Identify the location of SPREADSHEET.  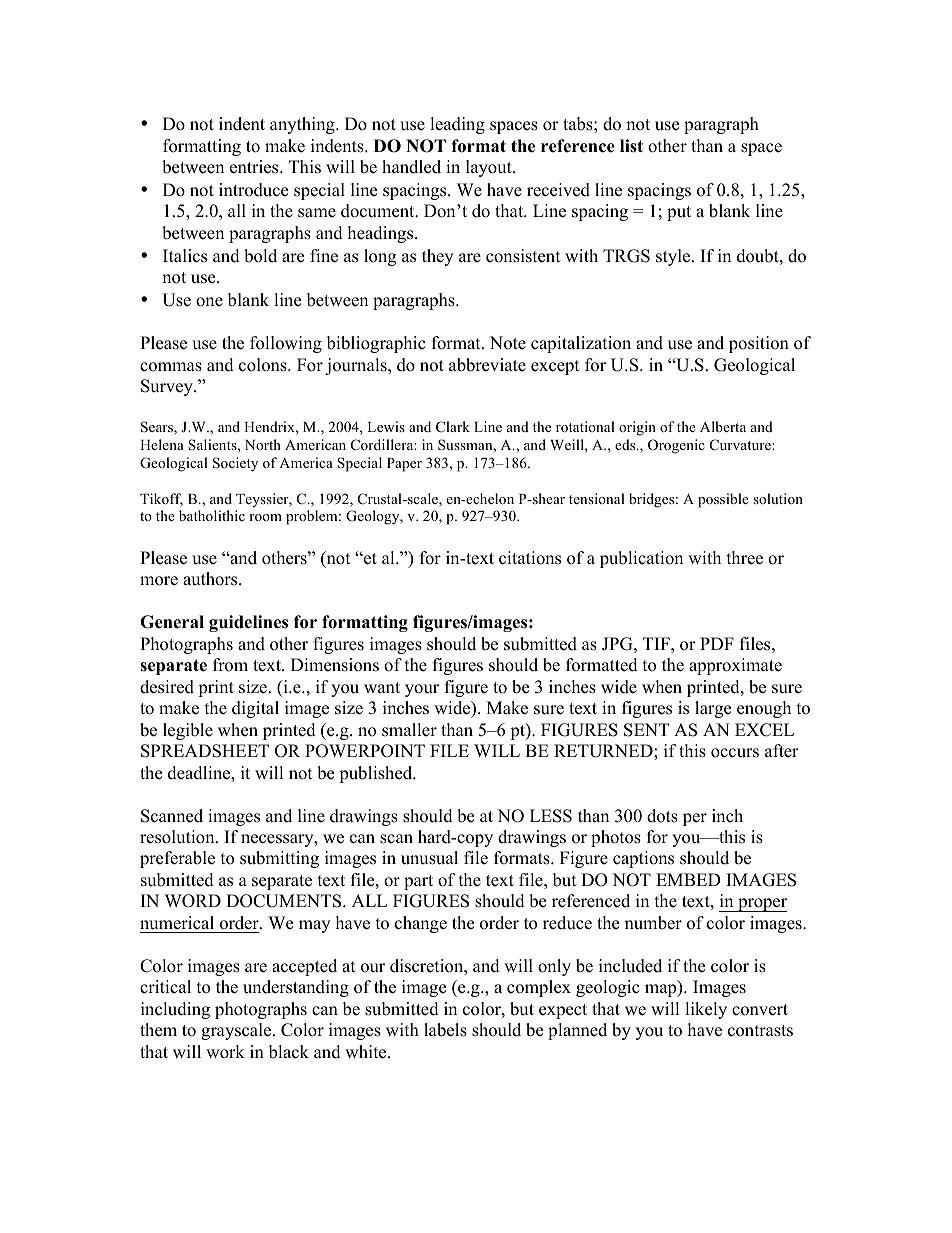
(205, 751).
